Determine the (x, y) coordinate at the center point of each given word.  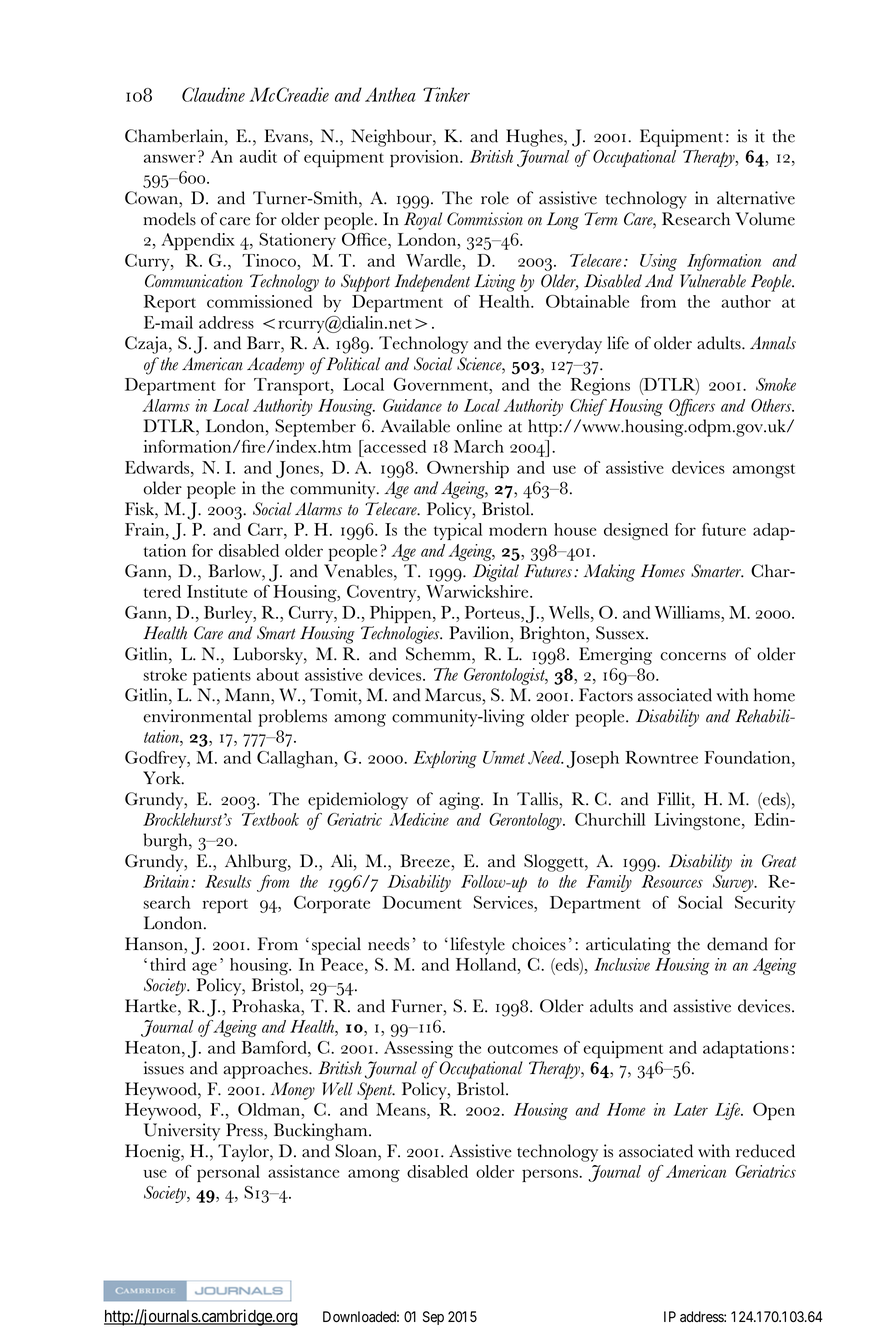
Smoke (776, 384)
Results (228, 881)
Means (402, 1109)
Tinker (446, 94)
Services (504, 902)
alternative (756, 198)
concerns (693, 656)
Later (690, 1109)
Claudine (213, 94)
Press (245, 1130)
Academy (275, 366)
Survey (734, 883)
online (479, 426)
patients (222, 676)
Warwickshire (478, 591)
